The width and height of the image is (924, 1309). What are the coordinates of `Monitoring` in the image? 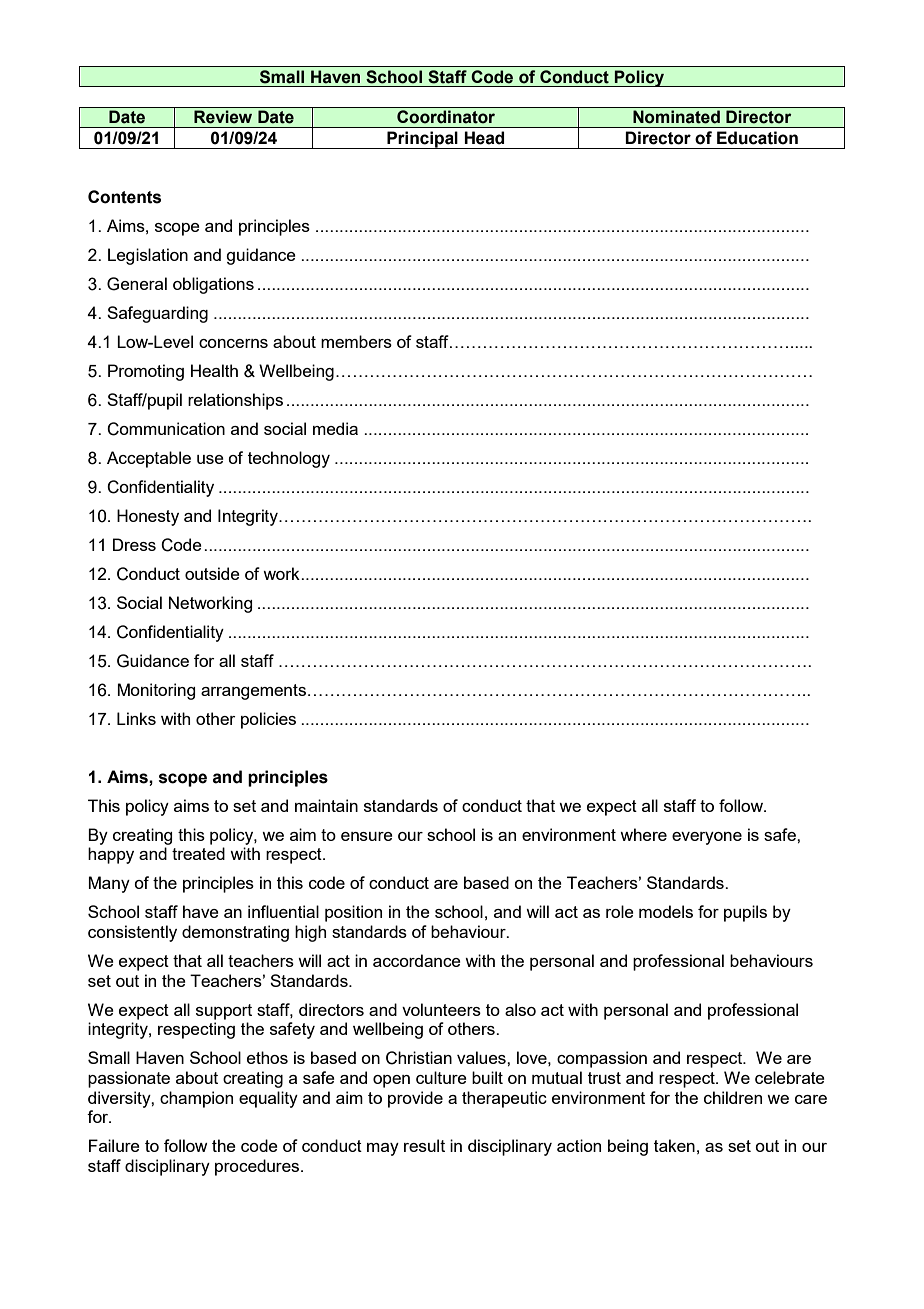 It's located at (156, 691).
